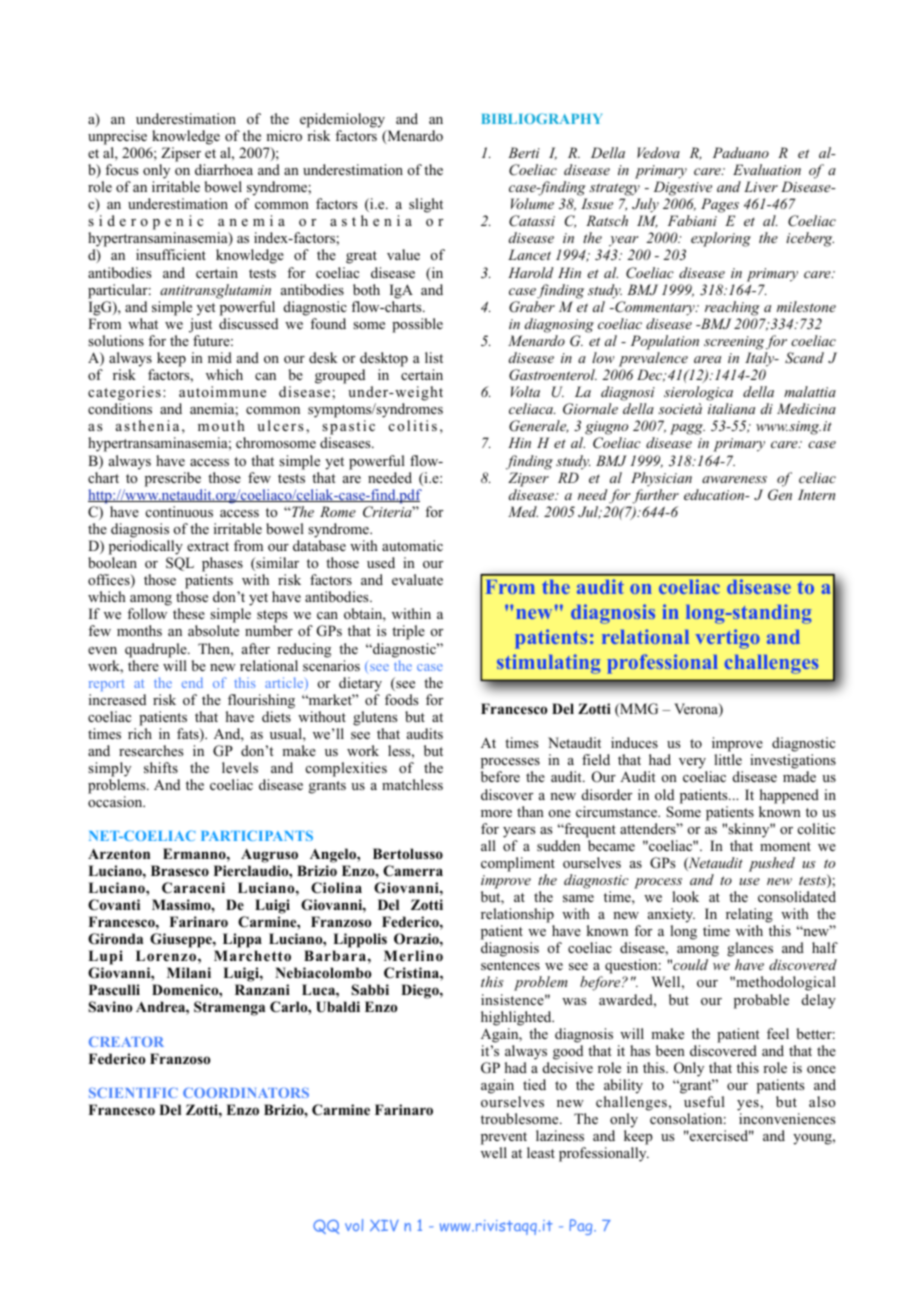 This screenshot has width=924, height=1308. What do you see at coordinates (734, 479) in the screenshot?
I see `awareness` at bounding box center [734, 479].
